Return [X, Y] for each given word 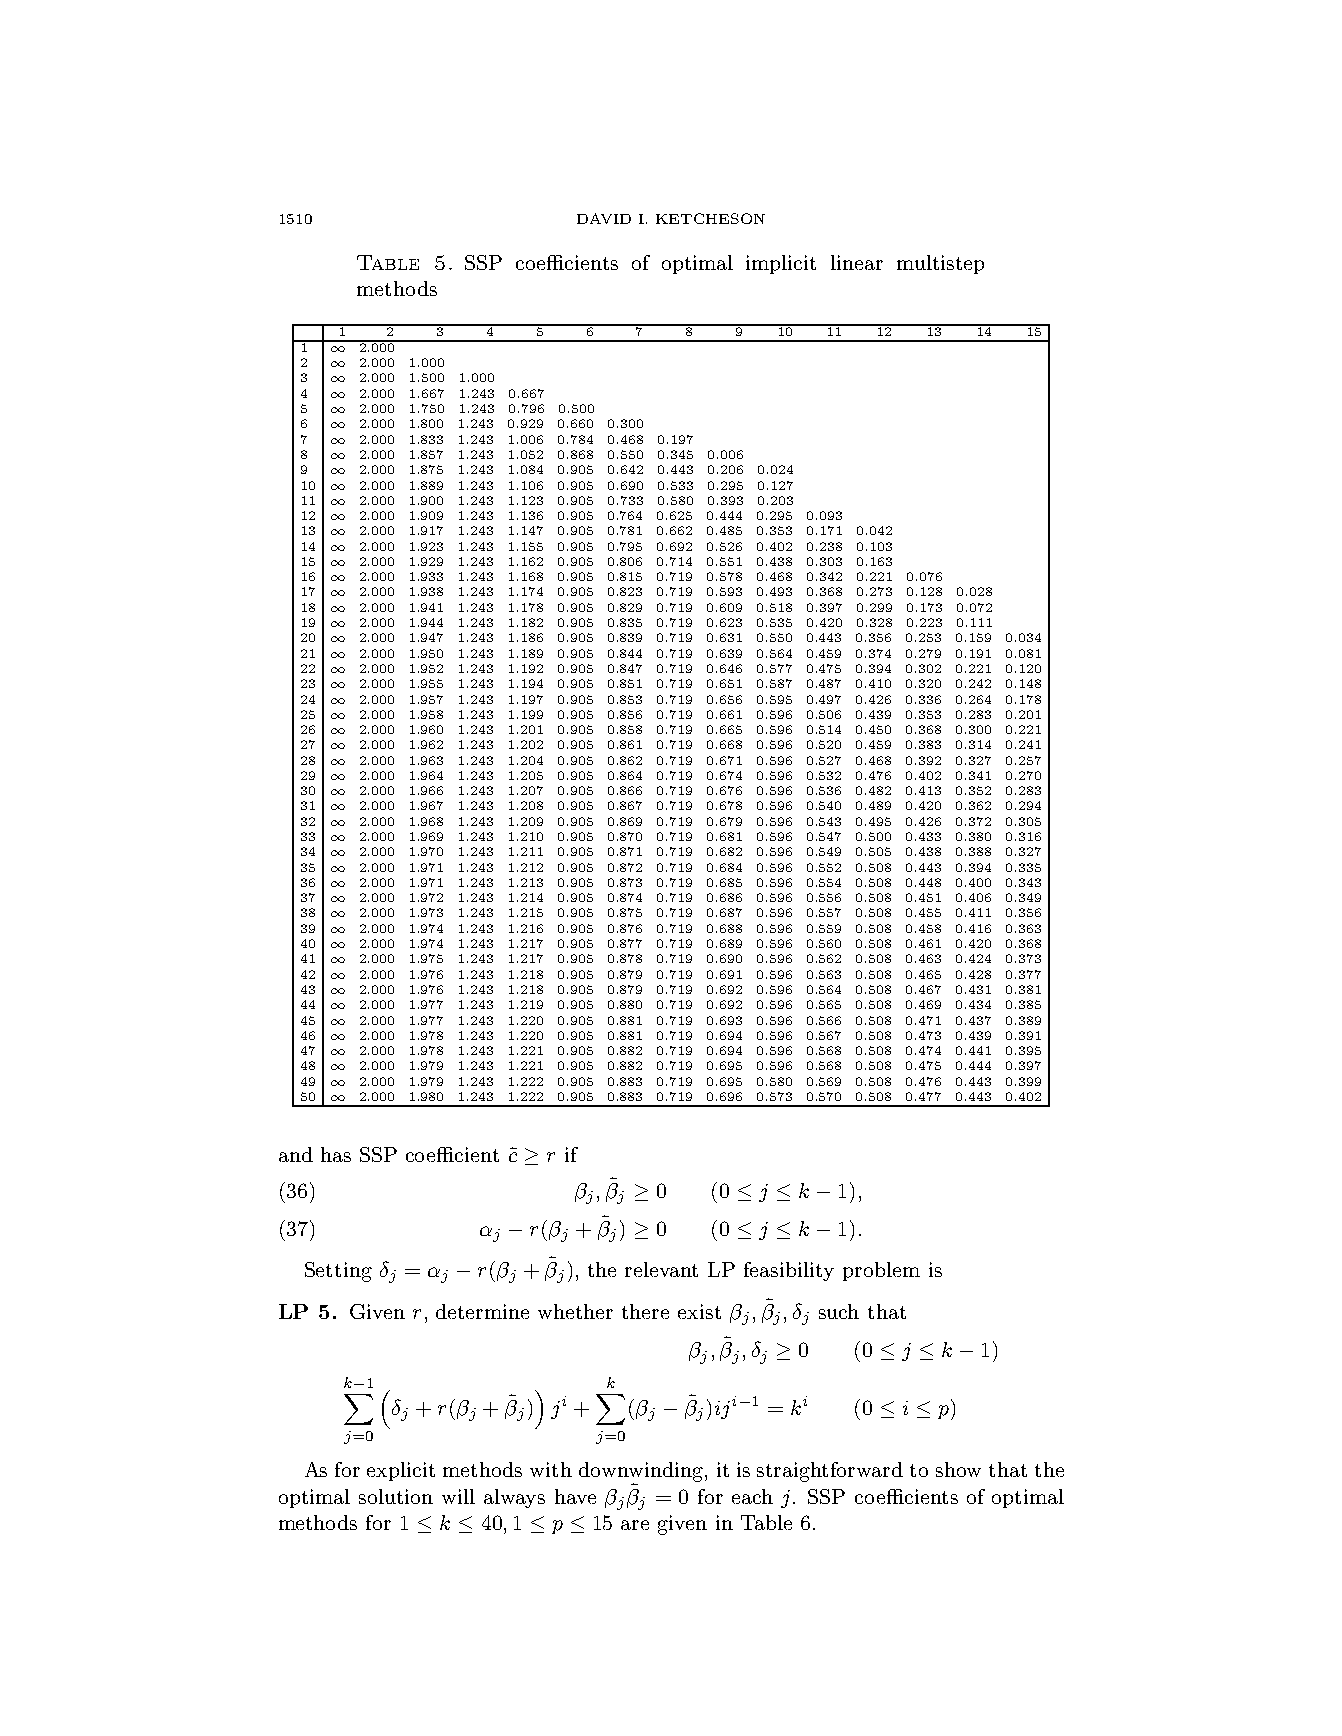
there [645, 1311]
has [336, 1154]
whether [575, 1311]
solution [396, 1496]
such [839, 1311]
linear [857, 262]
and [296, 1154]
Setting [338, 1272]
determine [482, 1311]
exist [699, 1311]
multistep [940, 264]
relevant [661, 1269]
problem [881, 1271]
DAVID [604, 218]
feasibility [789, 1271]
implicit [781, 264]
